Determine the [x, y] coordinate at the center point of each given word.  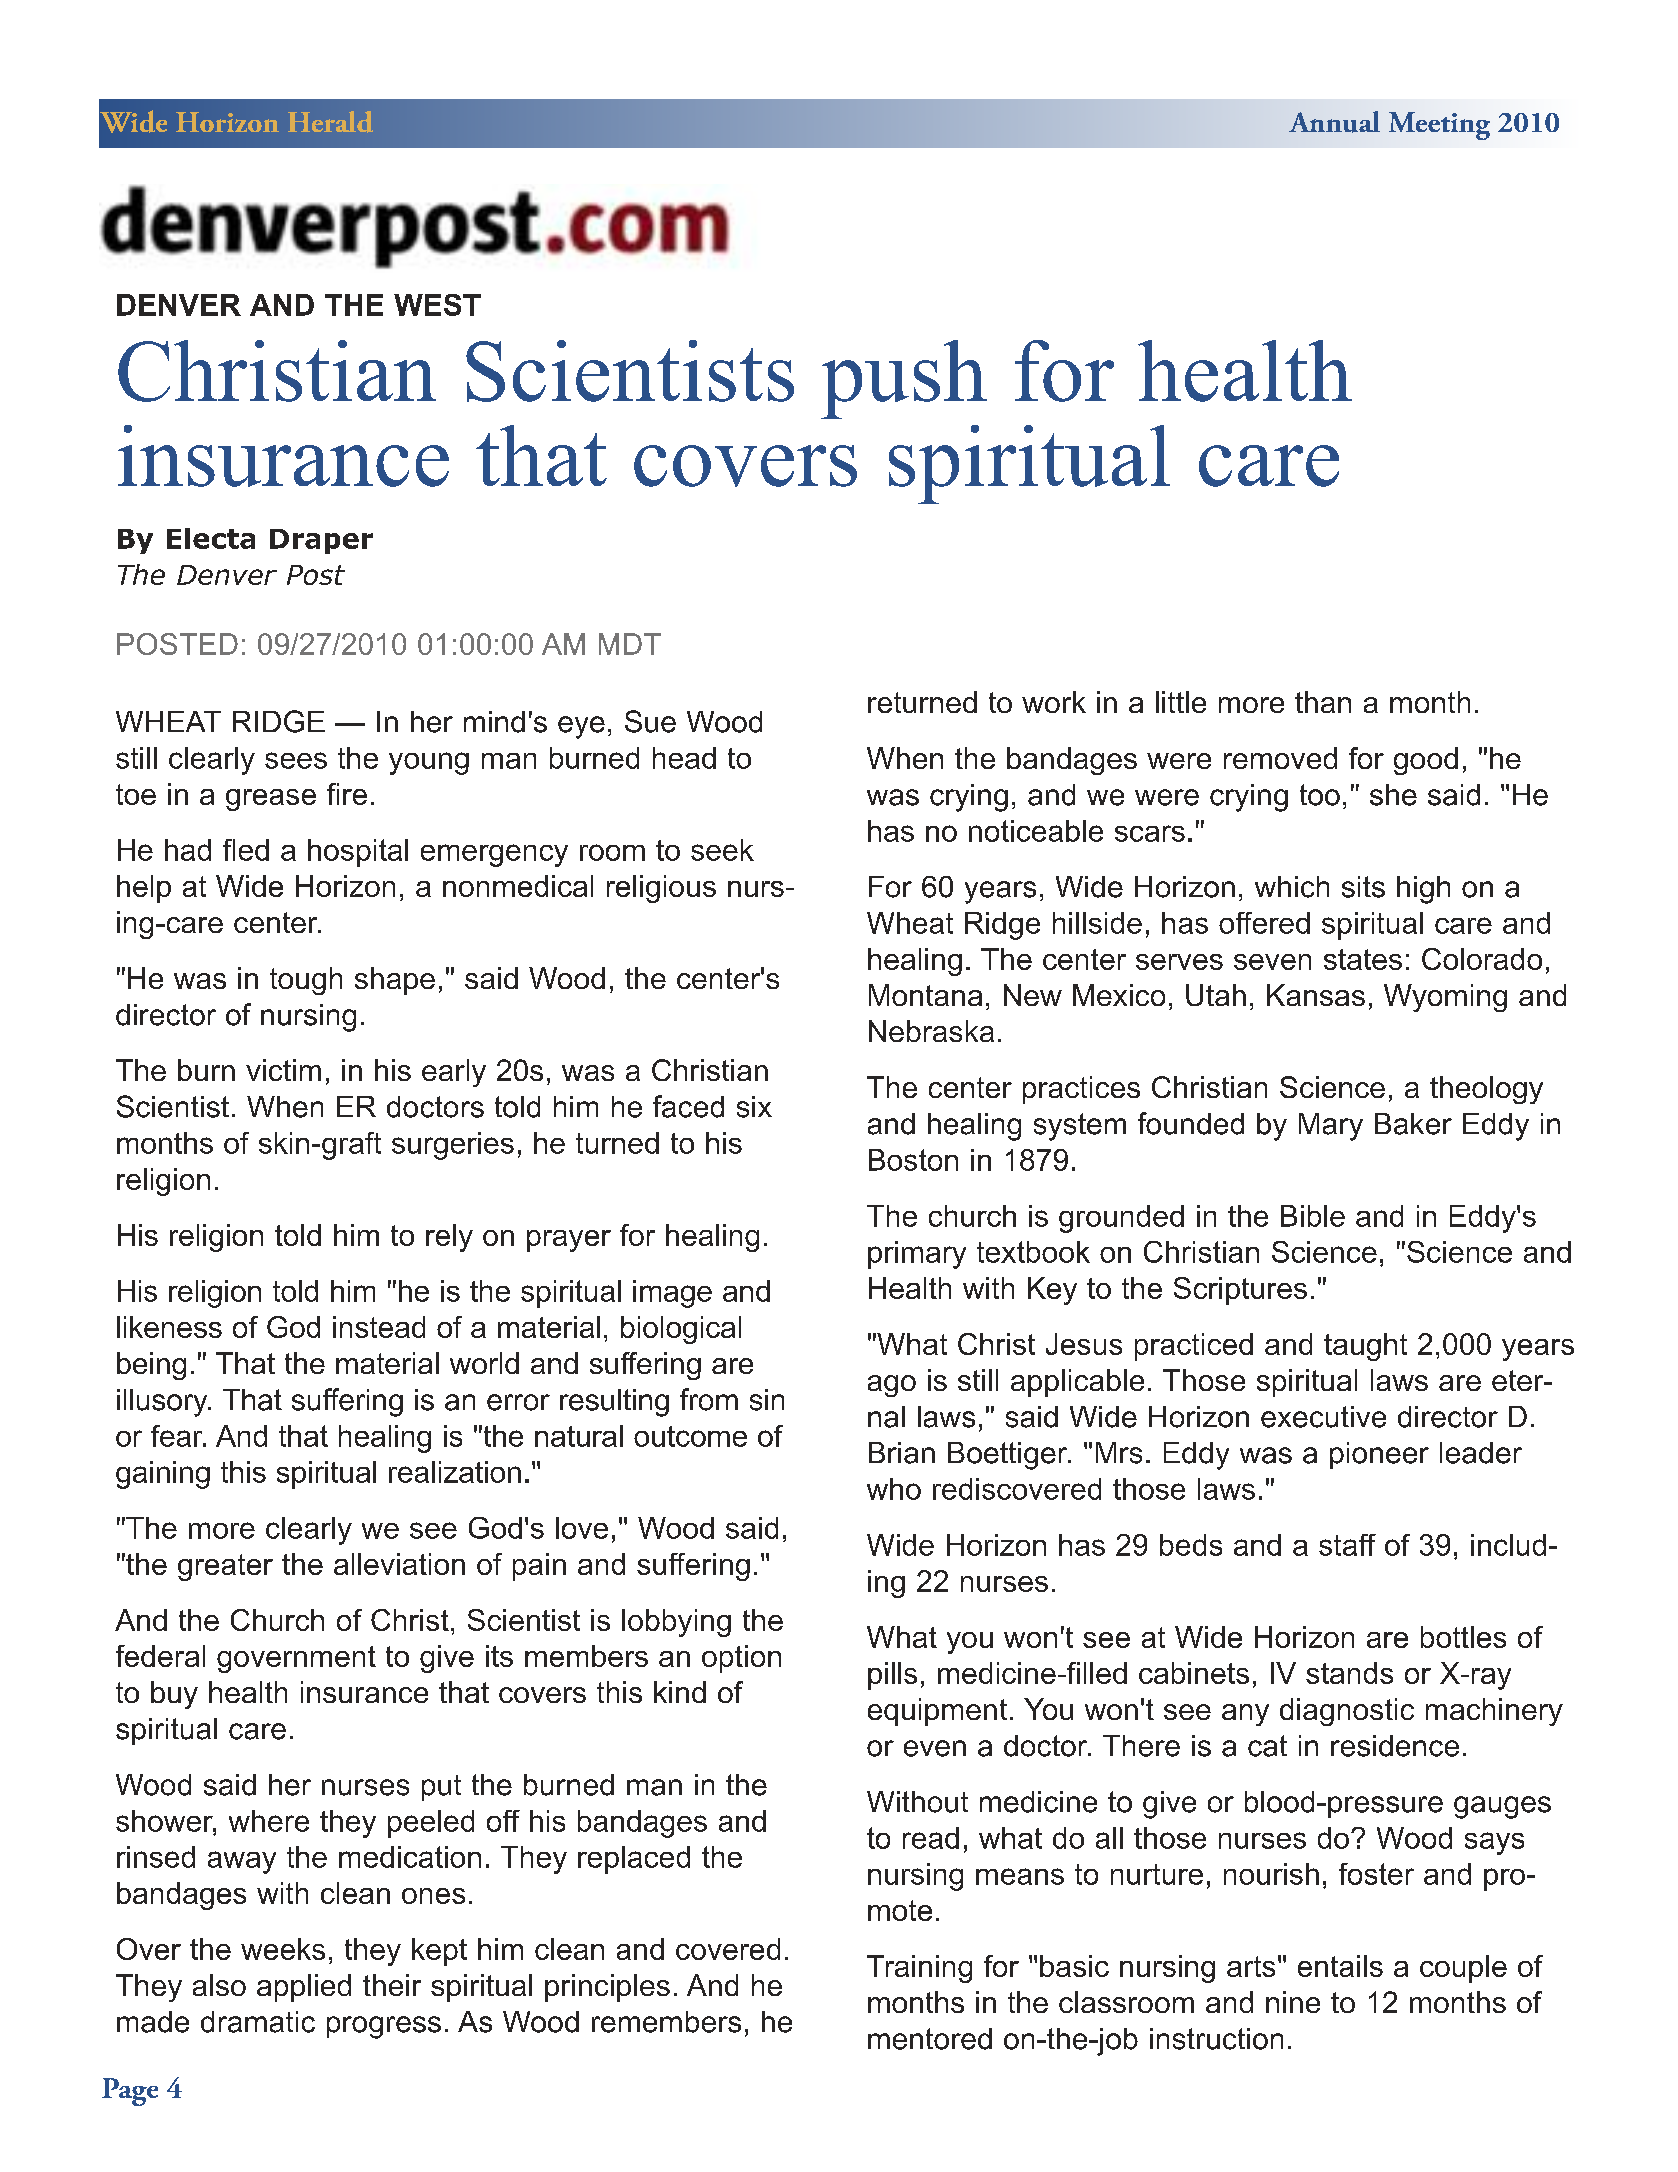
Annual [1334, 122]
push [904, 379]
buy [174, 1695]
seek [722, 850]
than [1323, 702]
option [741, 1659]
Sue [650, 721]
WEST [437, 305]
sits [1363, 887]
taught [1365, 1347]
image [672, 1294]
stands [1349, 1673]
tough [306, 981]
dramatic [258, 2022]
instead [379, 1327]
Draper [321, 541]
